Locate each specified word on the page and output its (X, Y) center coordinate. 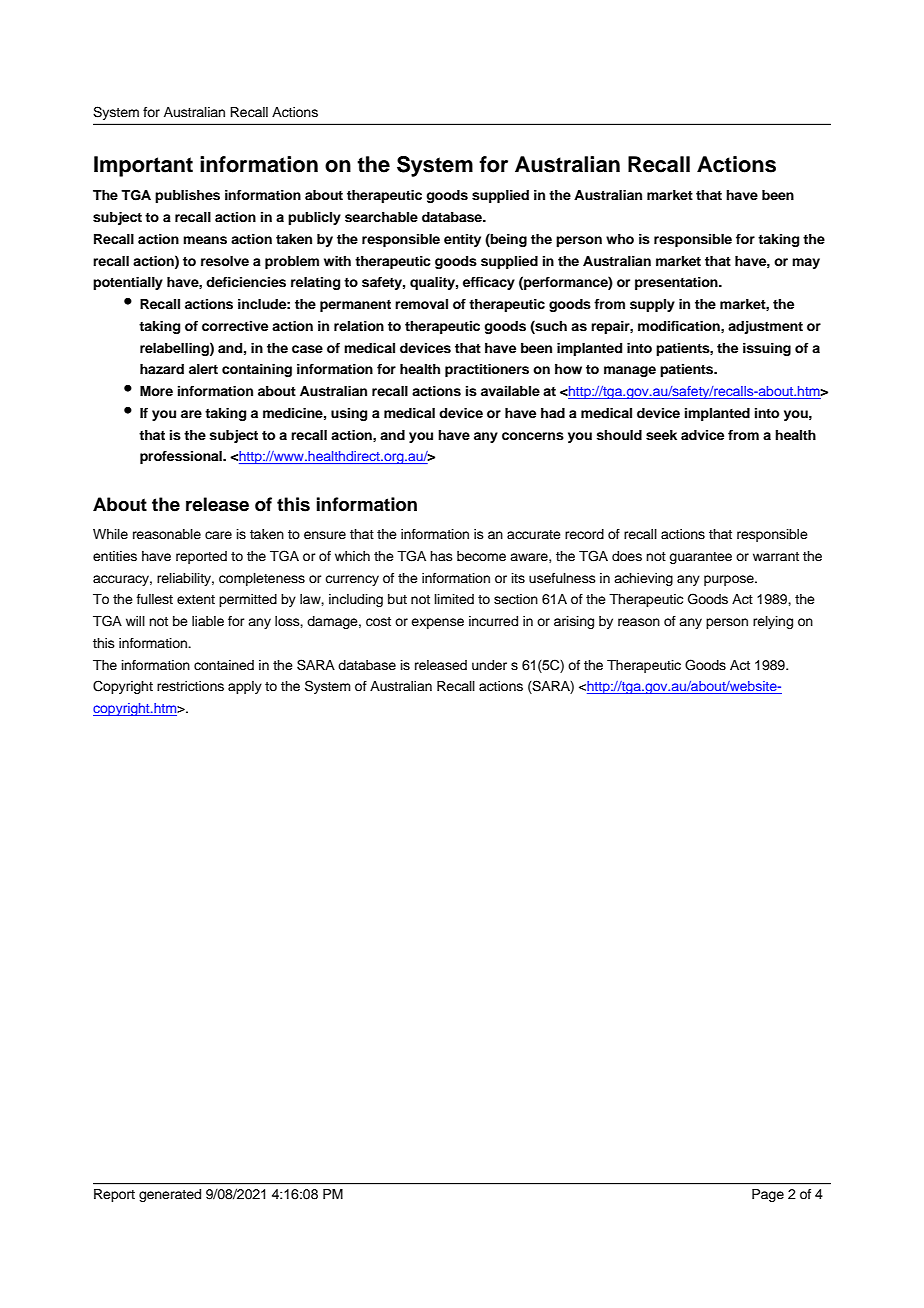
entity (462, 240)
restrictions (190, 686)
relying (773, 622)
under (489, 665)
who (620, 239)
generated (170, 1195)
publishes (187, 196)
